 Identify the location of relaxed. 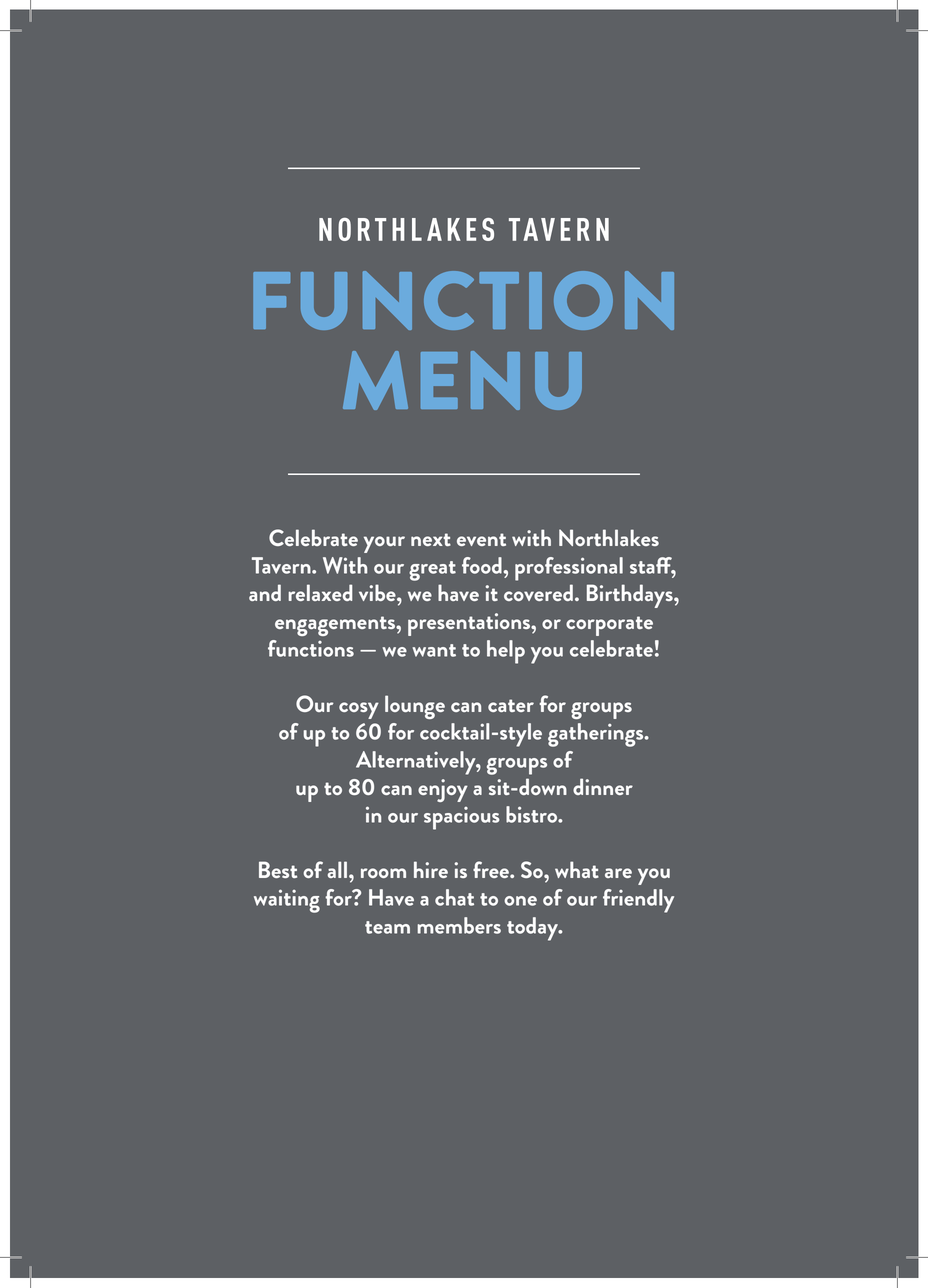
(320, 592).
